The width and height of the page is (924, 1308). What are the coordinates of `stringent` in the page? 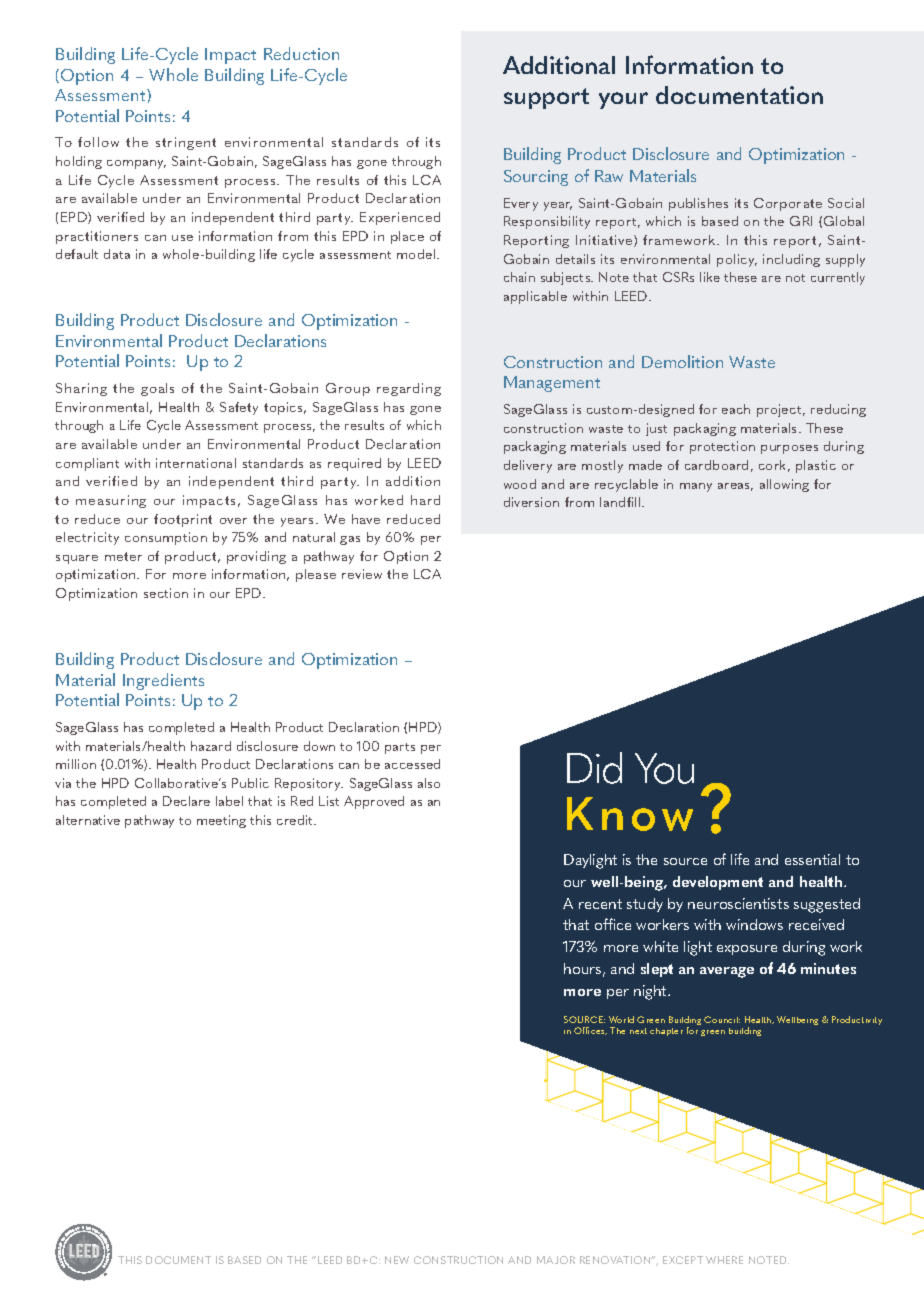 It's located at (186, 143).
